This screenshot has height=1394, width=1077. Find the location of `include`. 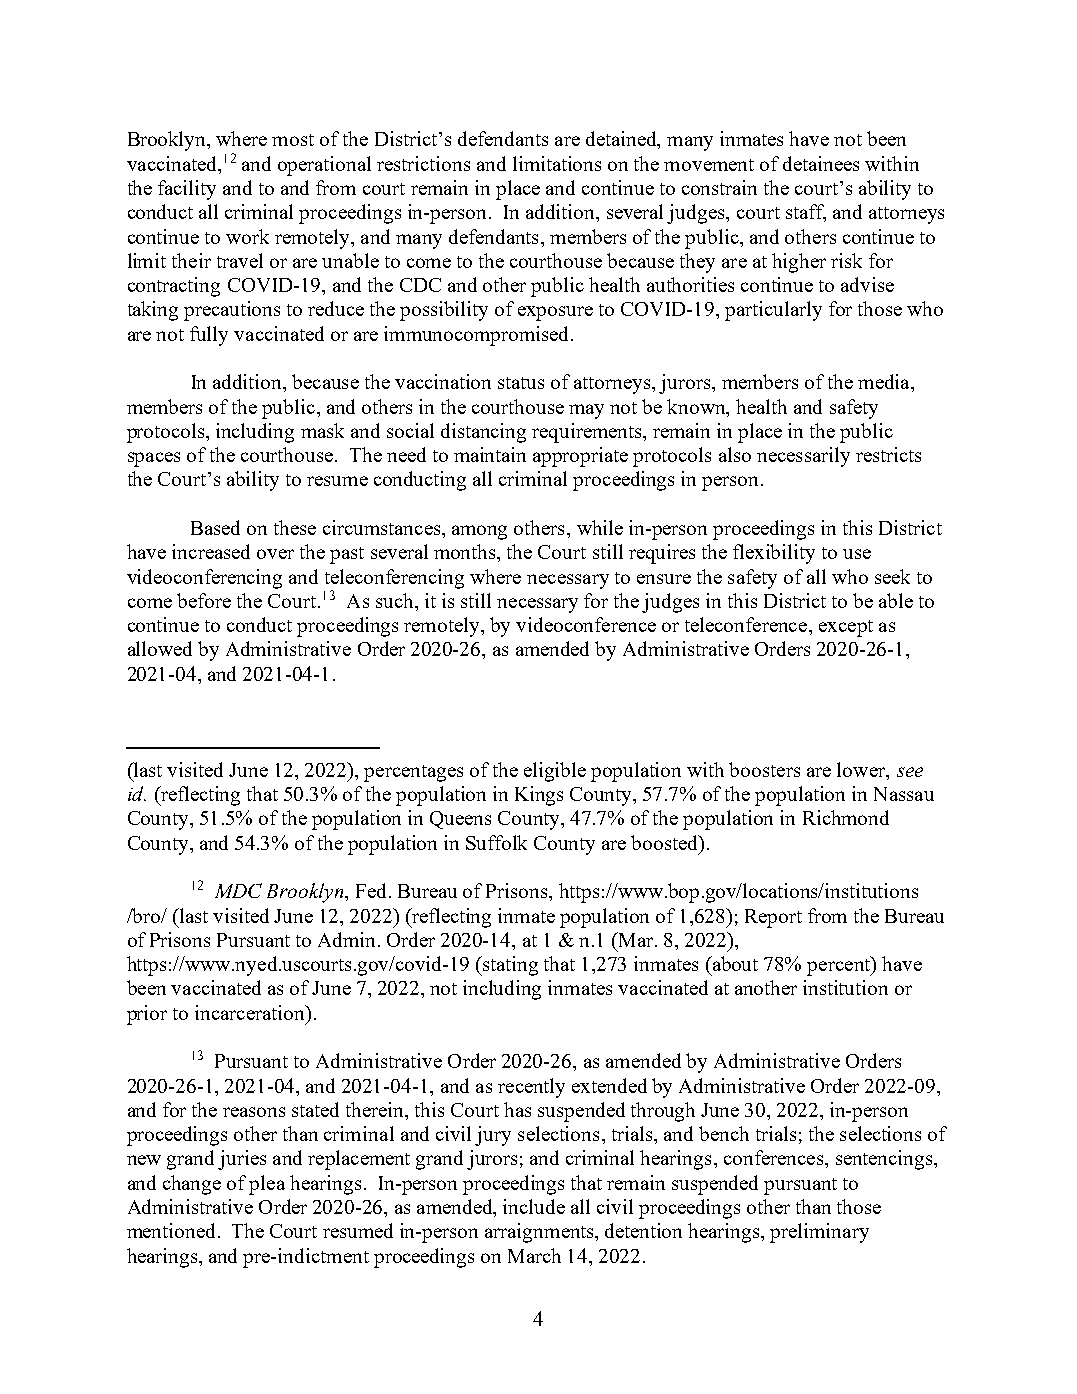

include is located at coordinates (534, 1206).
